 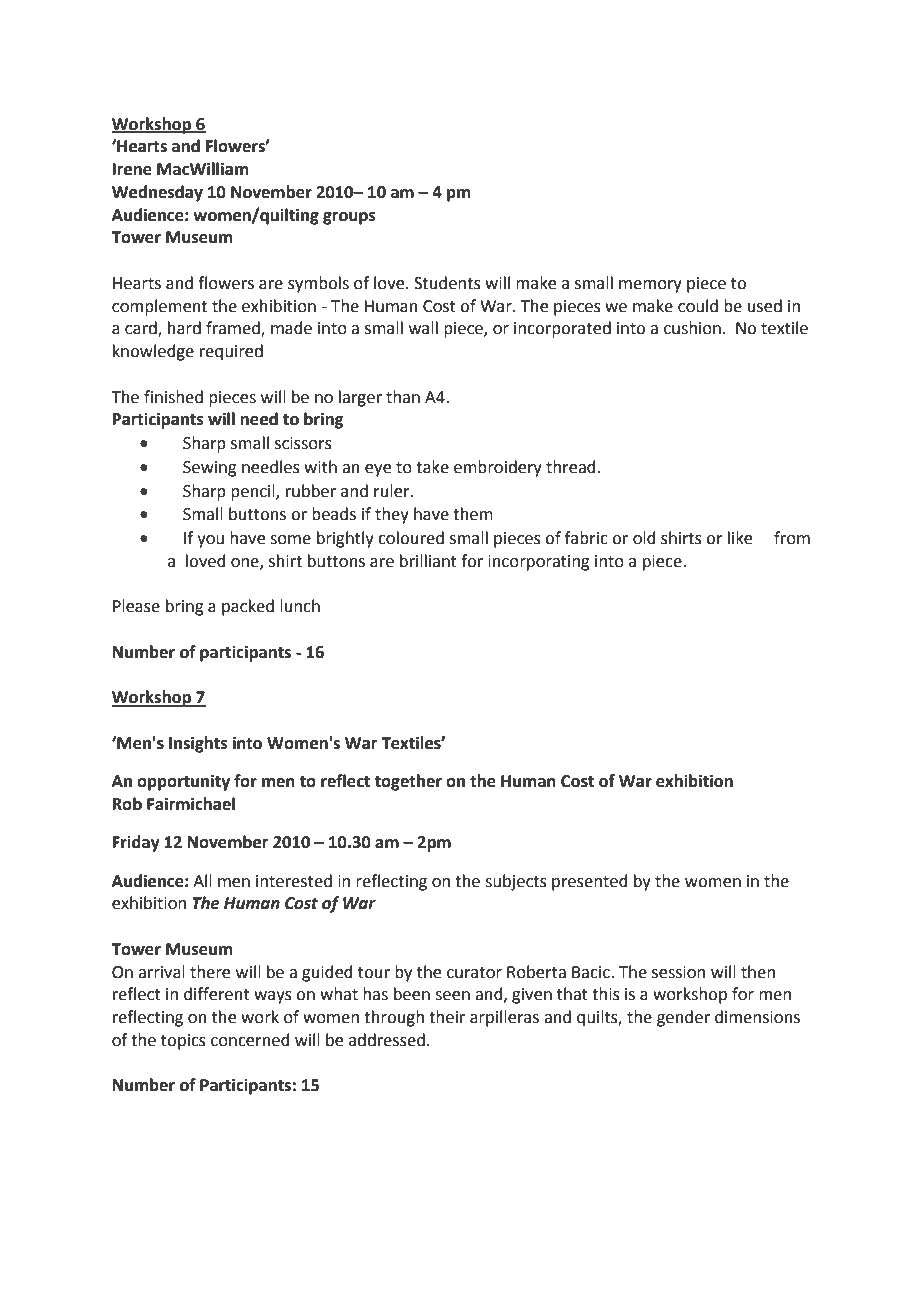 What do you see at coordinates (650, 286) in the screenshot?
I see `memory` at bounding box center [650, 286].
